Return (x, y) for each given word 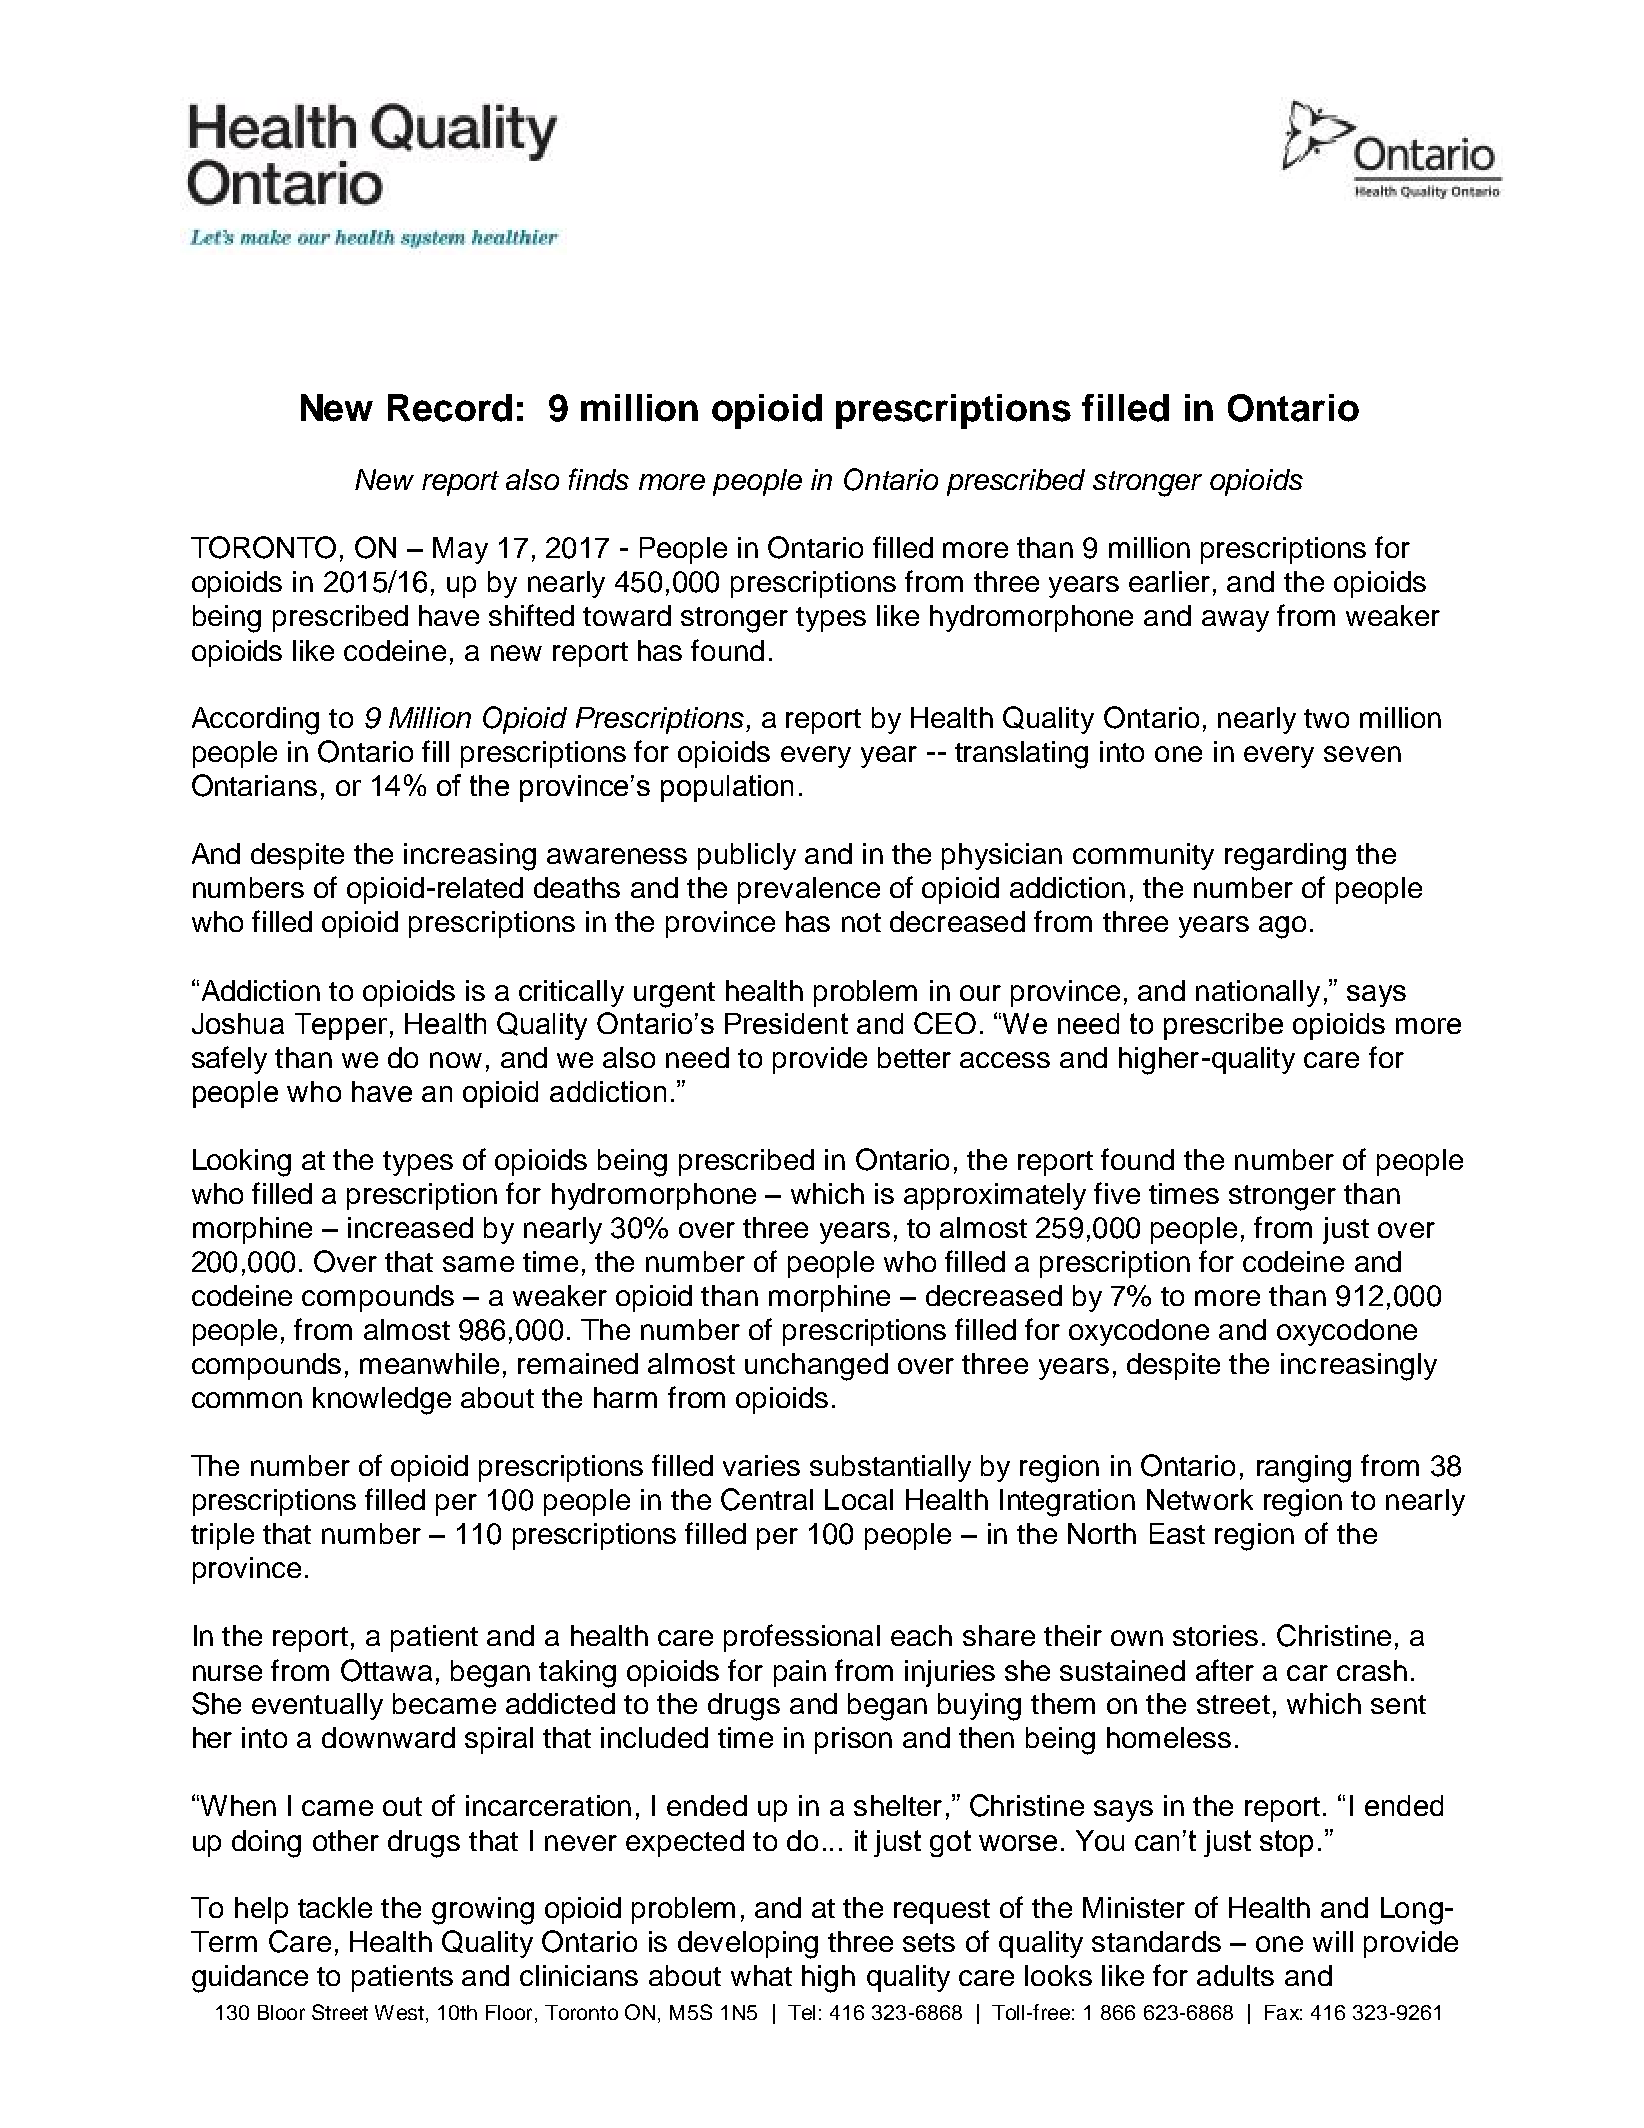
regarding (1285, 857)
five (1117, 1193)
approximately (995, 1196)
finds (599, 479)
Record (450, 408)
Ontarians (254, 785)
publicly (747, 856)
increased (410, 1227)
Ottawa (386, 1670)
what (761, 1975)
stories (1215, 1635)
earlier (1169, 581)
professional (802, 1638)
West (399, 2012)
